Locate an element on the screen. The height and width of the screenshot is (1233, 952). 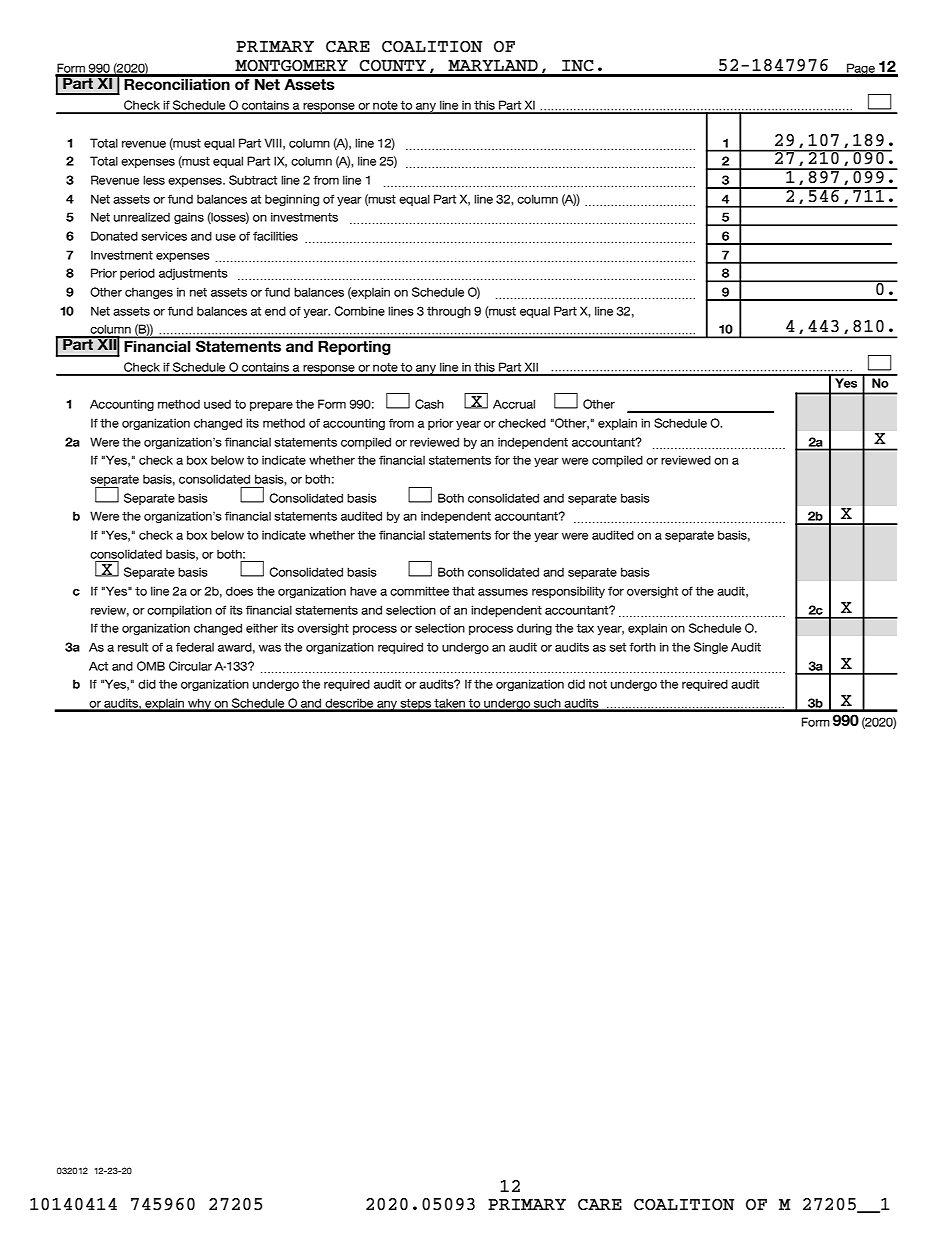
committee is located at coordinates (419, 591).
